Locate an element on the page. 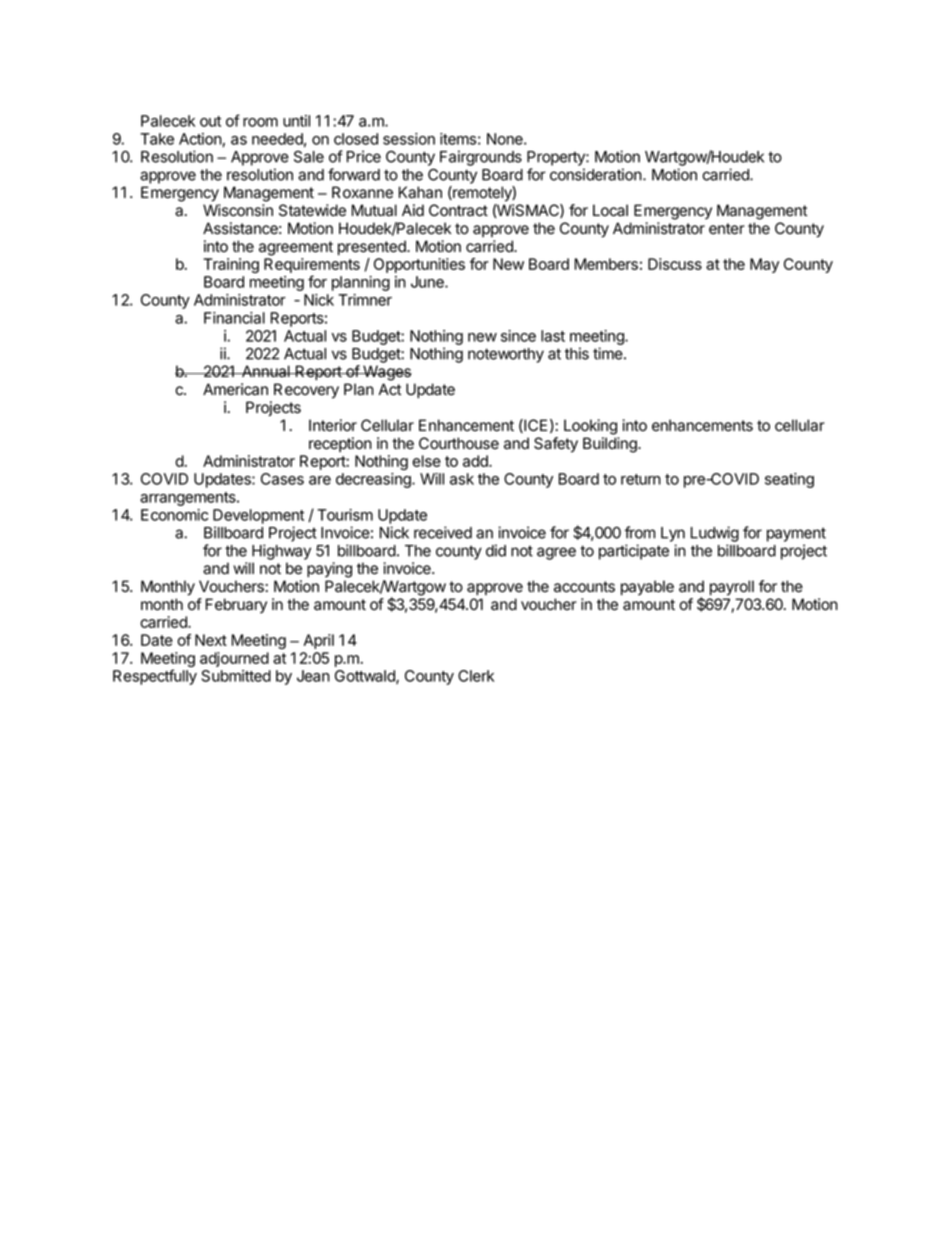 The height and width of the document is (1233, 952). Submitted is located at coordinates (236, 676).
